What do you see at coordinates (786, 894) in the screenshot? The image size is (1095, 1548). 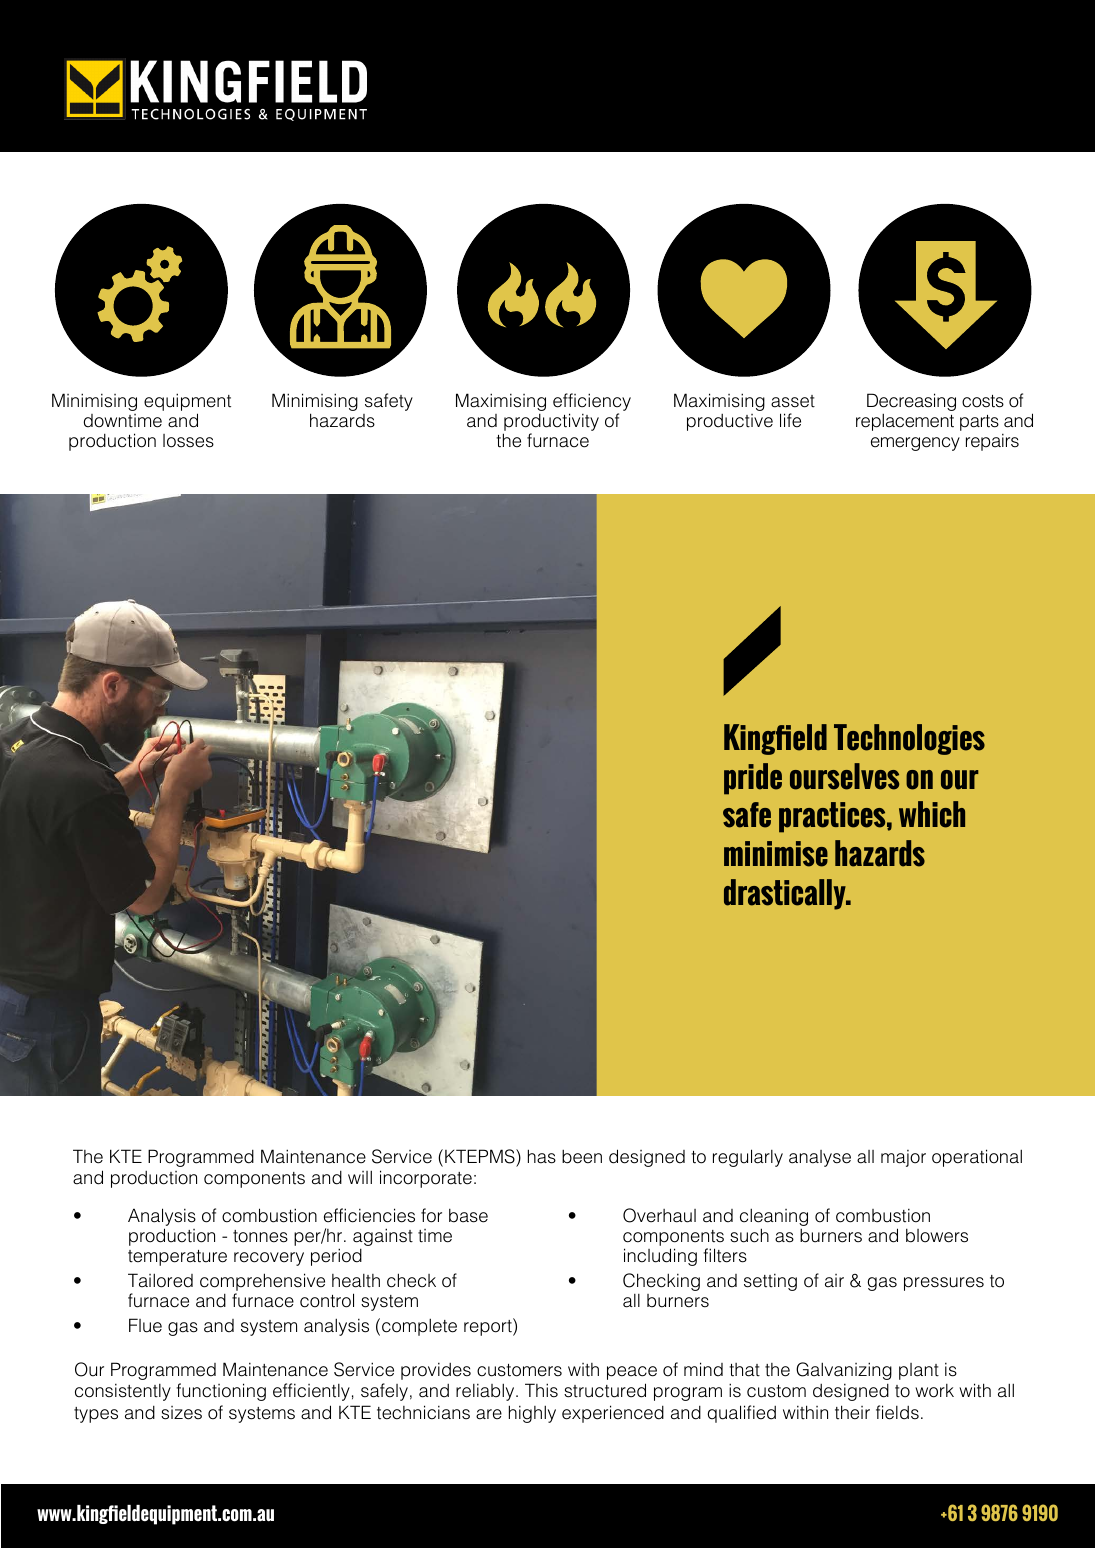 I see `drastically` at bounding box center [786, 894].
